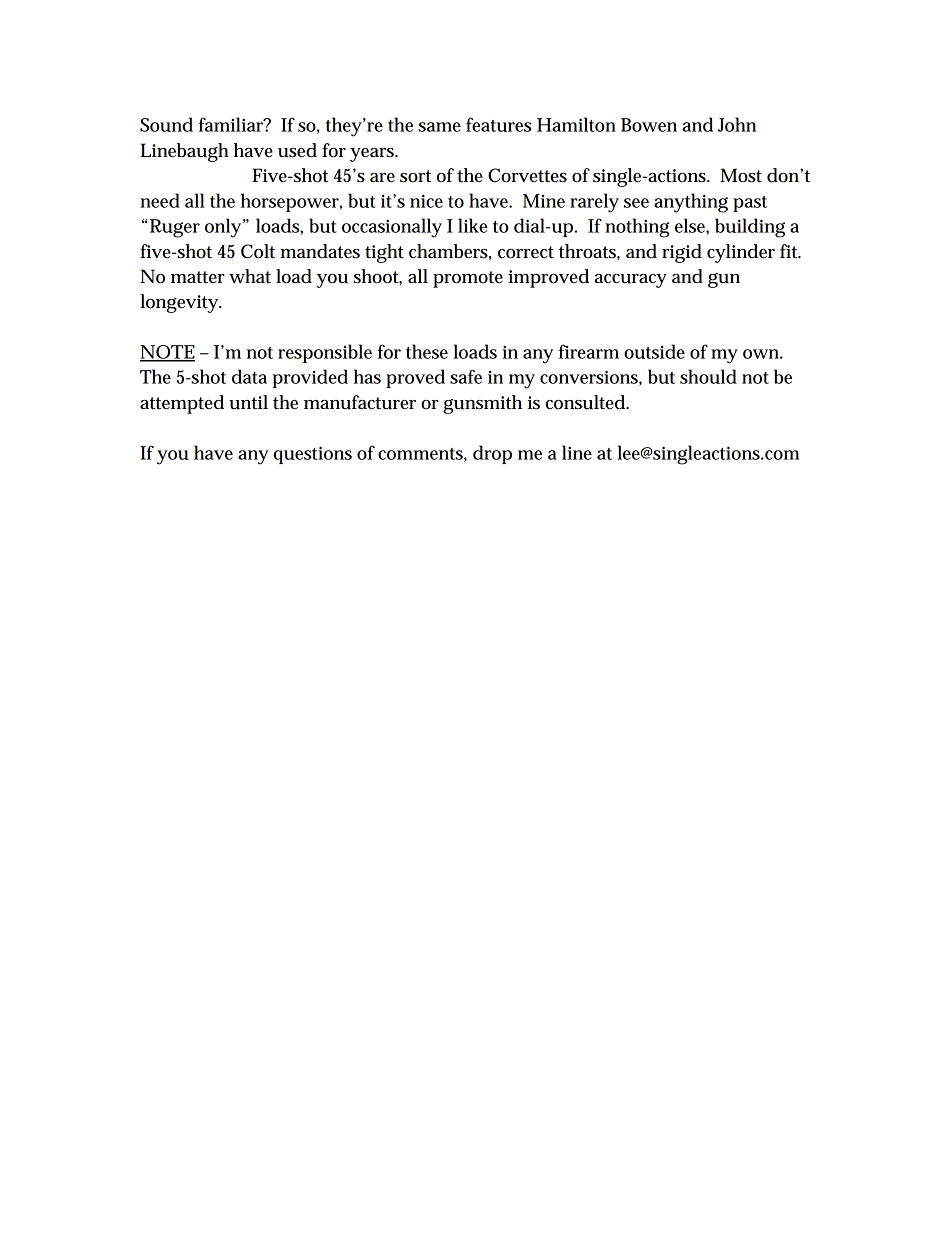 The image size is (952, 1233). What do you see at coordinates (180, 303) in the screenshot?
I see `longevity` at bounding box center [180, 303].
